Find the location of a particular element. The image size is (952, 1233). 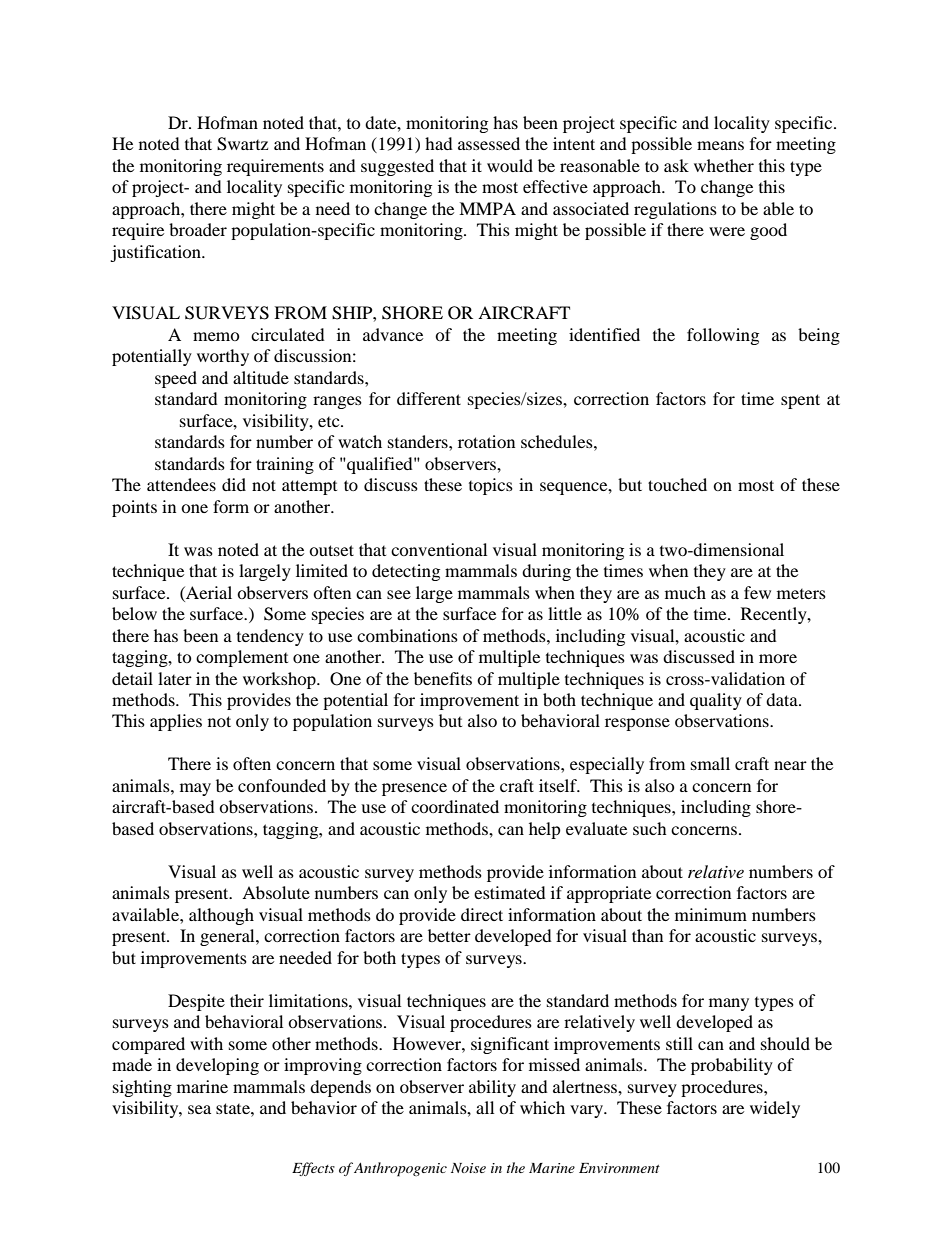

worthy is located at coordinates (223, 357).
